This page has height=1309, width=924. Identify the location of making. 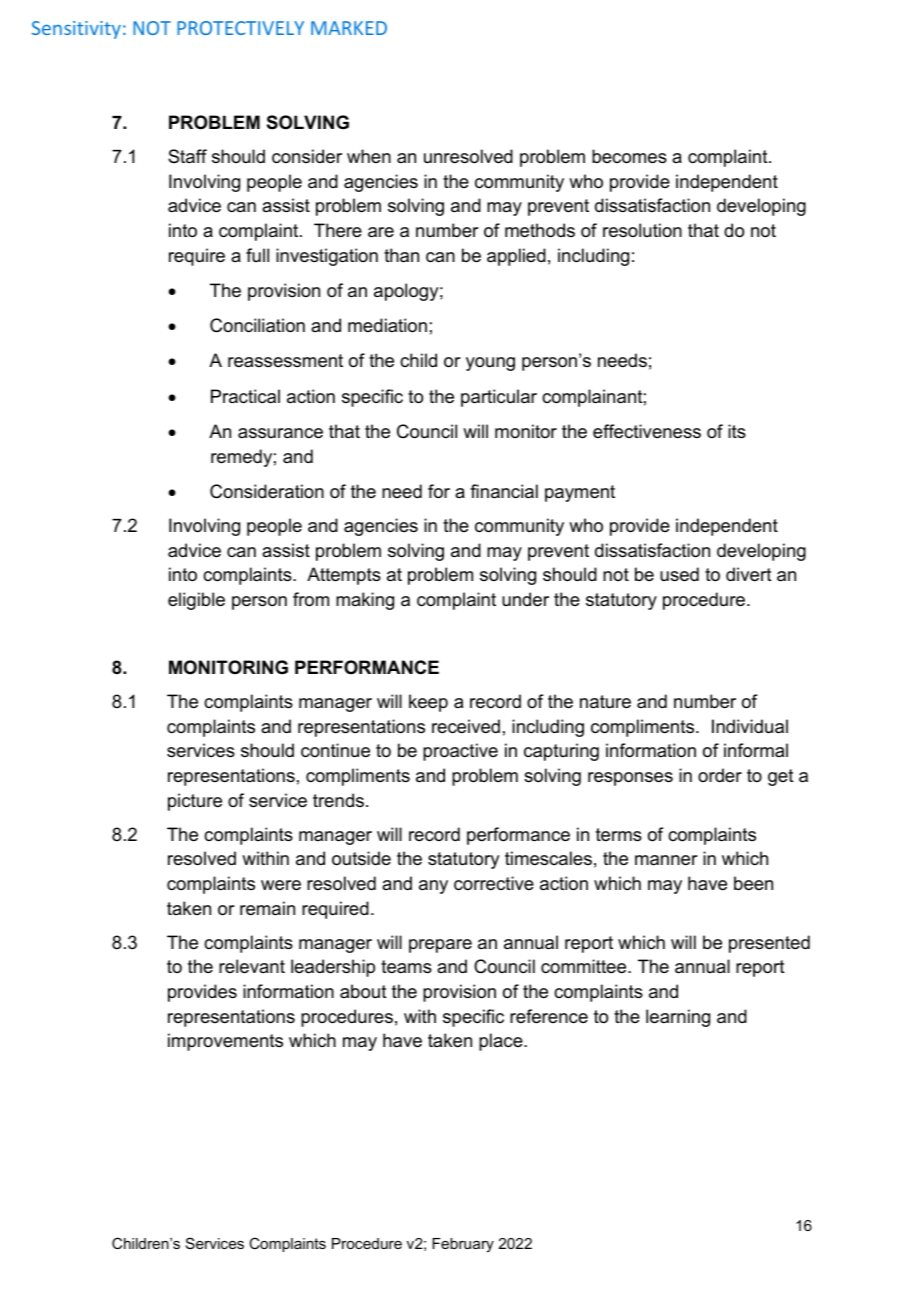
(365, 601).
